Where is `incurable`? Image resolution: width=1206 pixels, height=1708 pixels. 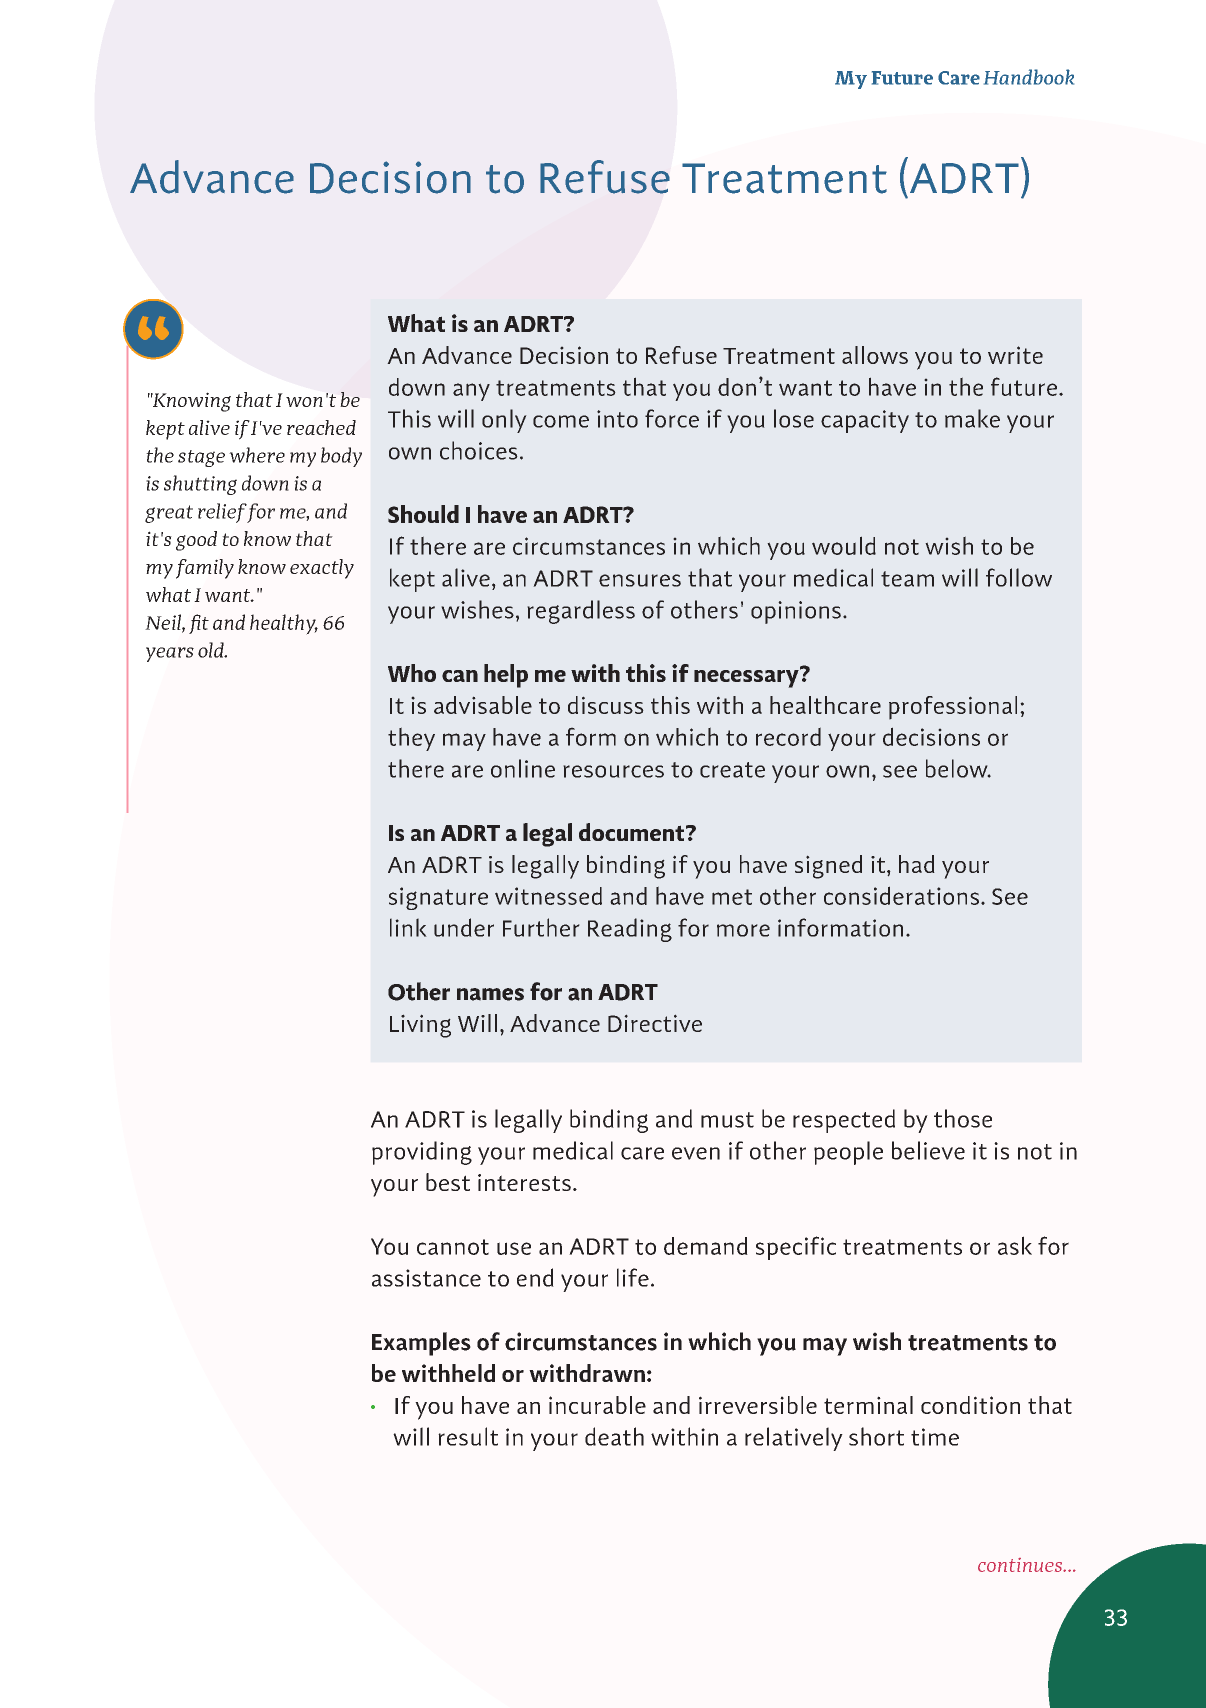 incurable is located at coordinates (597, 1405).
